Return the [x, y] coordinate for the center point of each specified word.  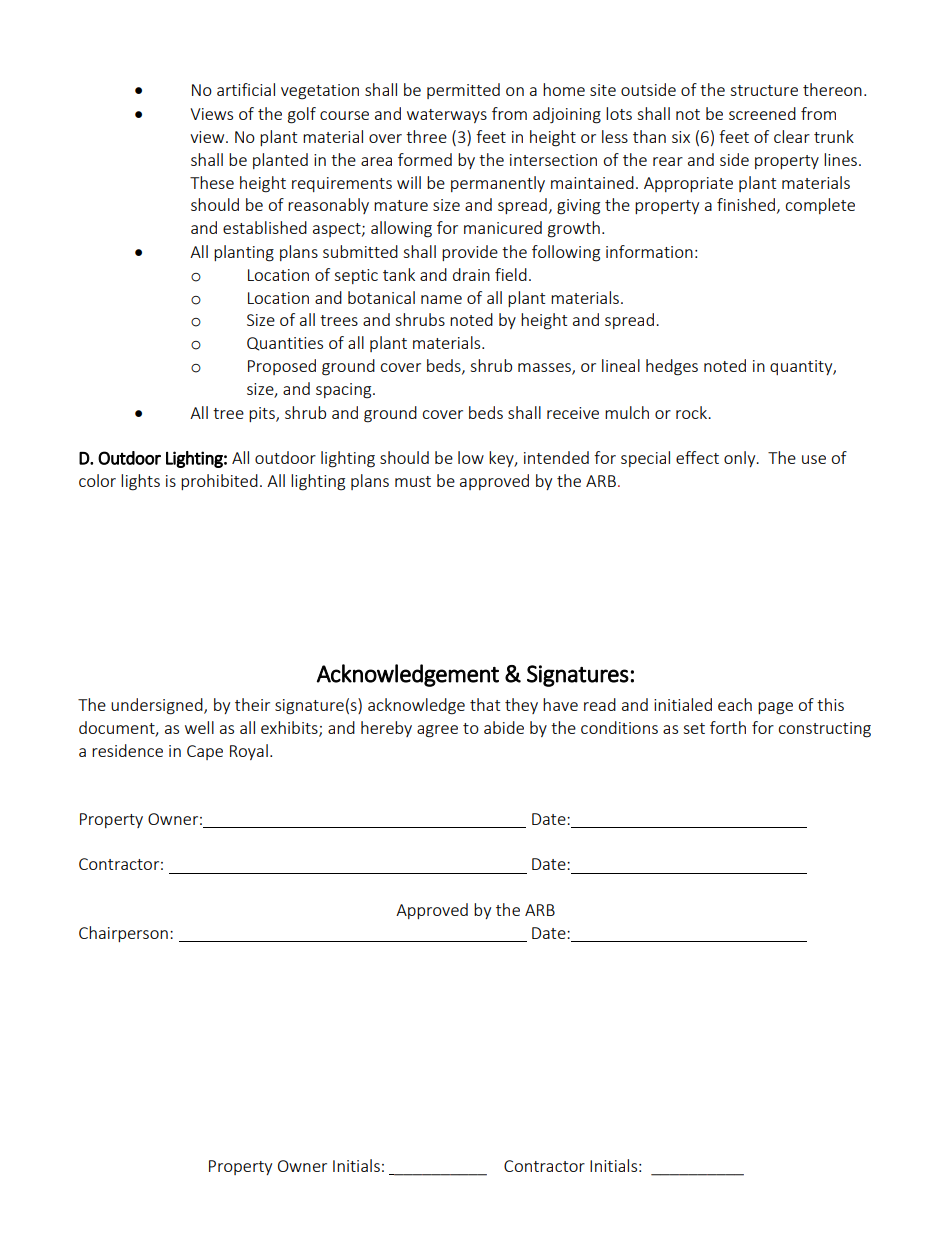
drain [471, 274]
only [741, 459]
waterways [447, 116]
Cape [205, 752]
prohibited [219, 482]
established [265, 227]
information [649, 251]
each [735, 704]
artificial [246, 89]
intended [556, 457]
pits [263, 414]
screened [762, 113]
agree [437, 731]
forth [728, 727]
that [485, 704]
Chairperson [123, 934]
